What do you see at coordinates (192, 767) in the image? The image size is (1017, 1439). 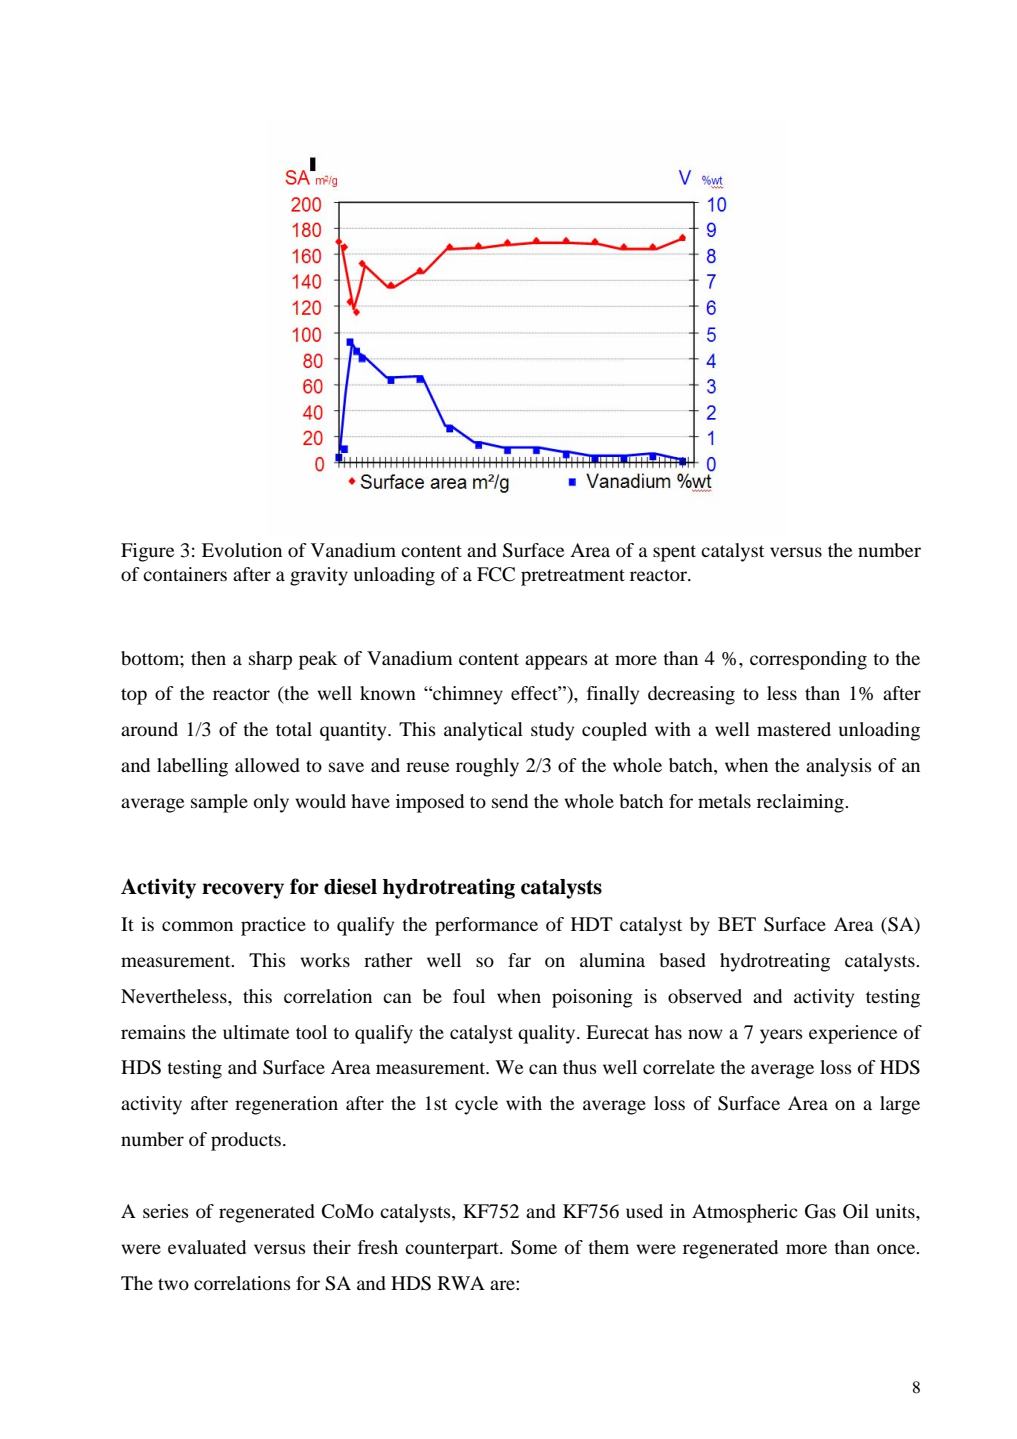 I see `labelling` at bounding box center [192, 767].
